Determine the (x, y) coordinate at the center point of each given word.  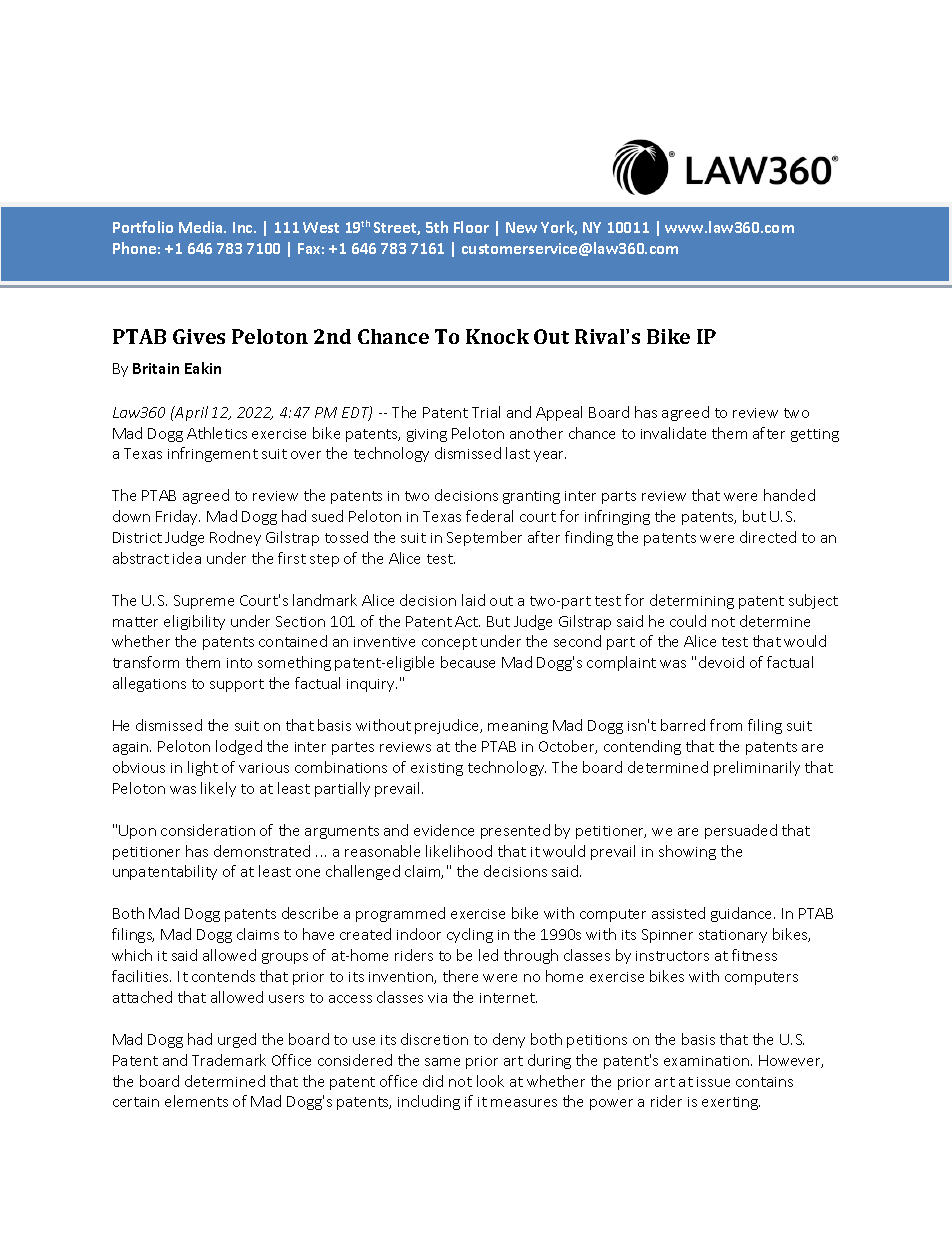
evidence (444, 830)
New (521, 227)
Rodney (235, 538)
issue (713, 1082)
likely (218, 789)
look (490, 1081)
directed (768, 537)
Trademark (229, 1060)
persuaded (741, 831)
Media (202, 227)
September (484, 538)
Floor (471, 227)
